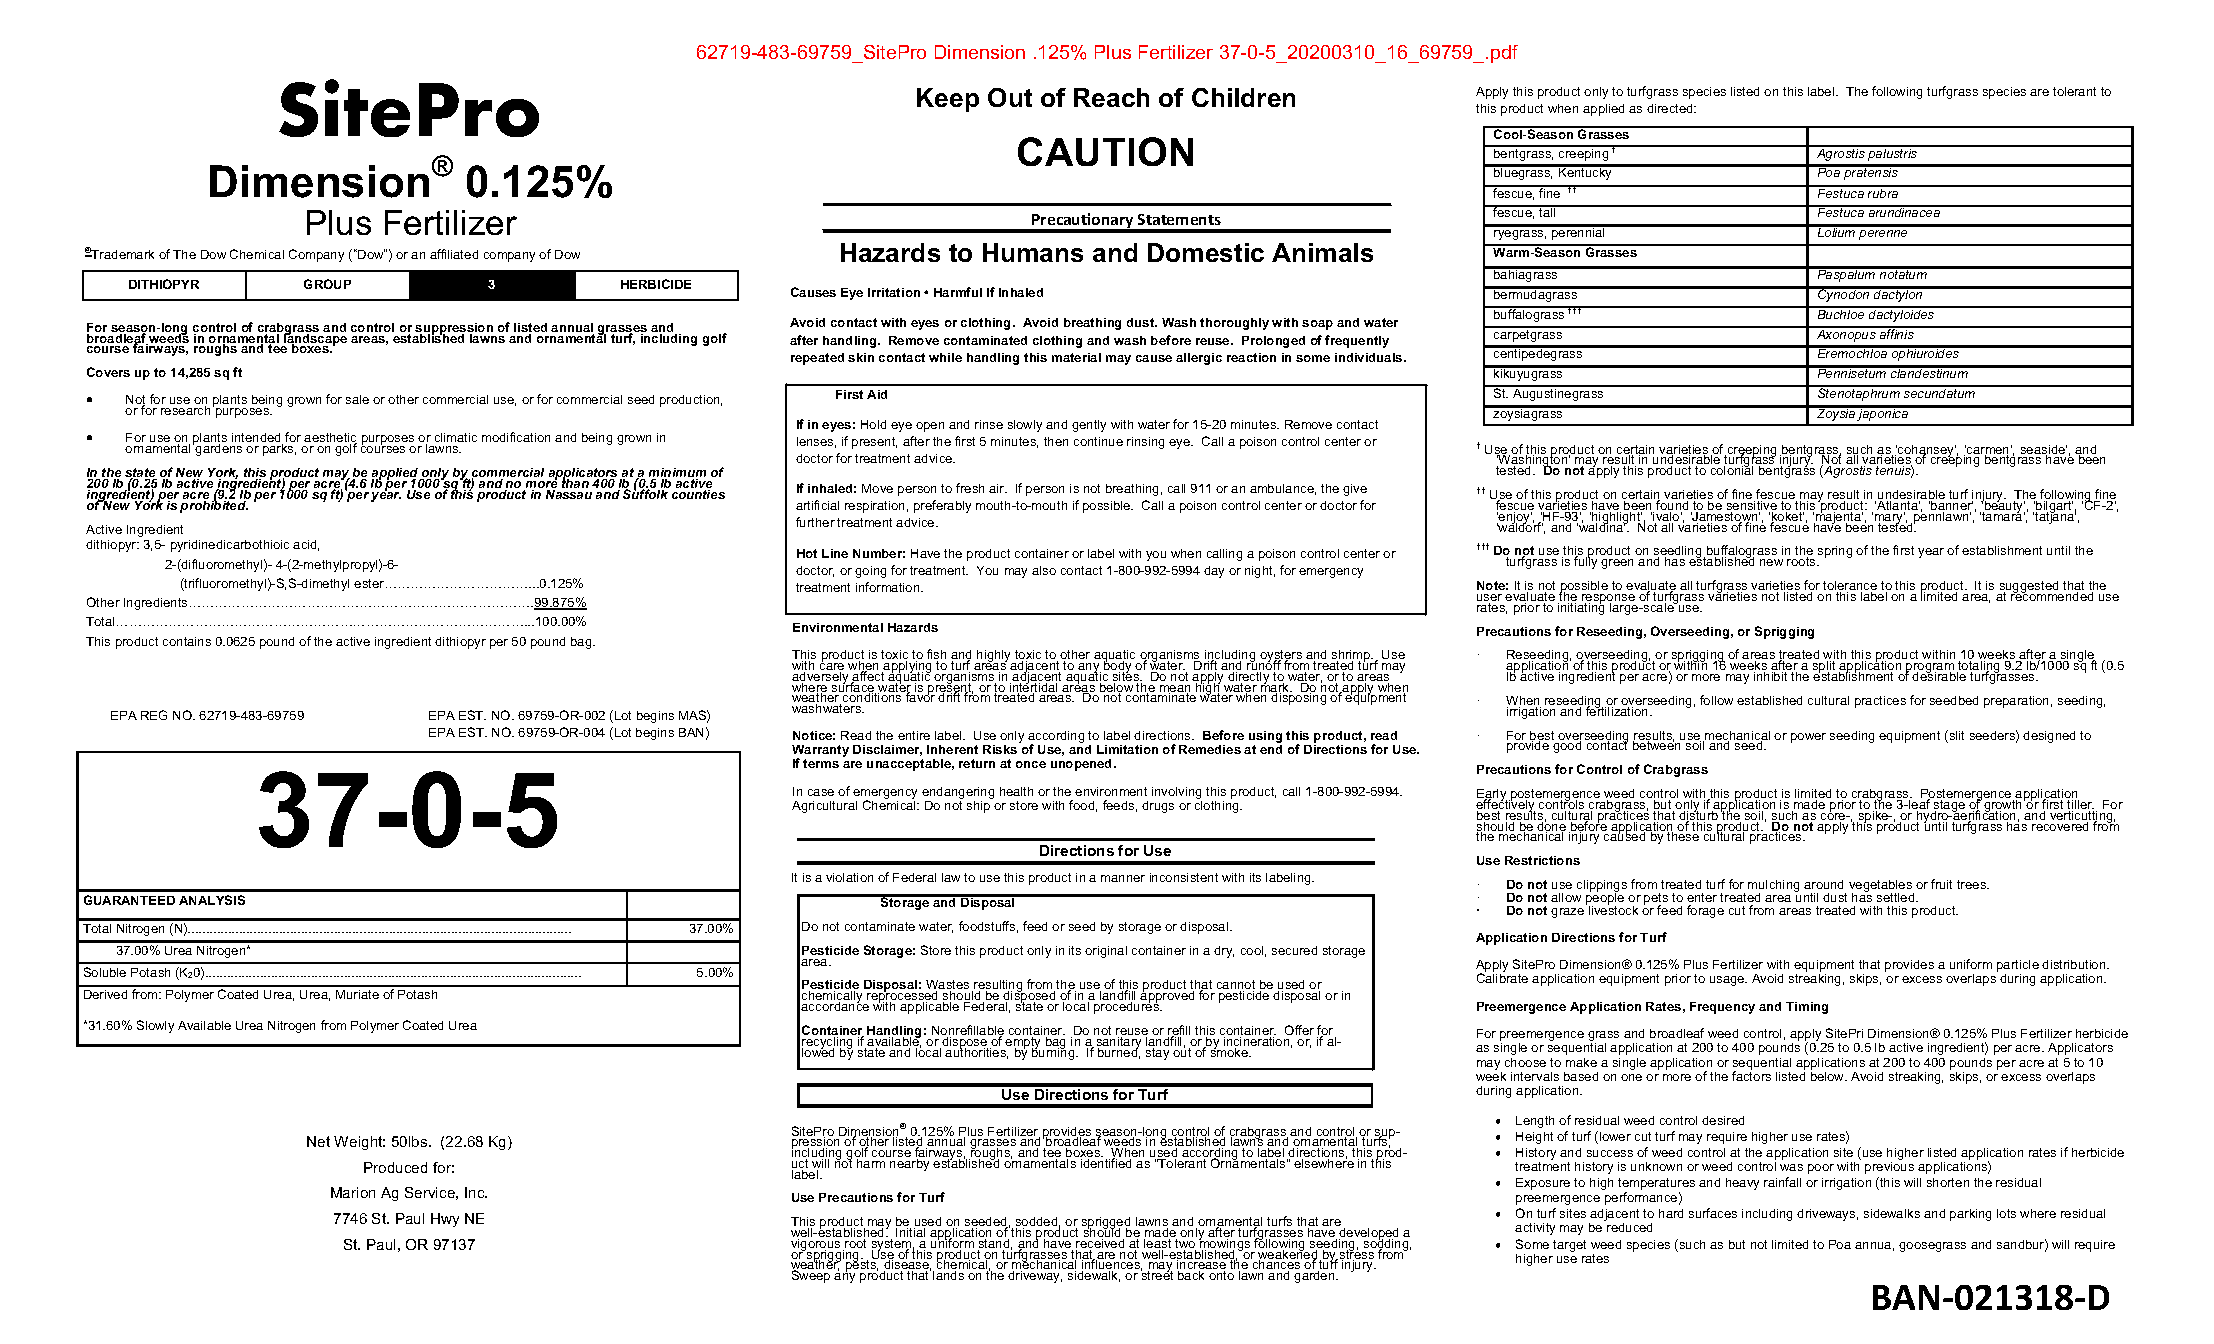  I want to click on inhibit, so click(1770, 676).
